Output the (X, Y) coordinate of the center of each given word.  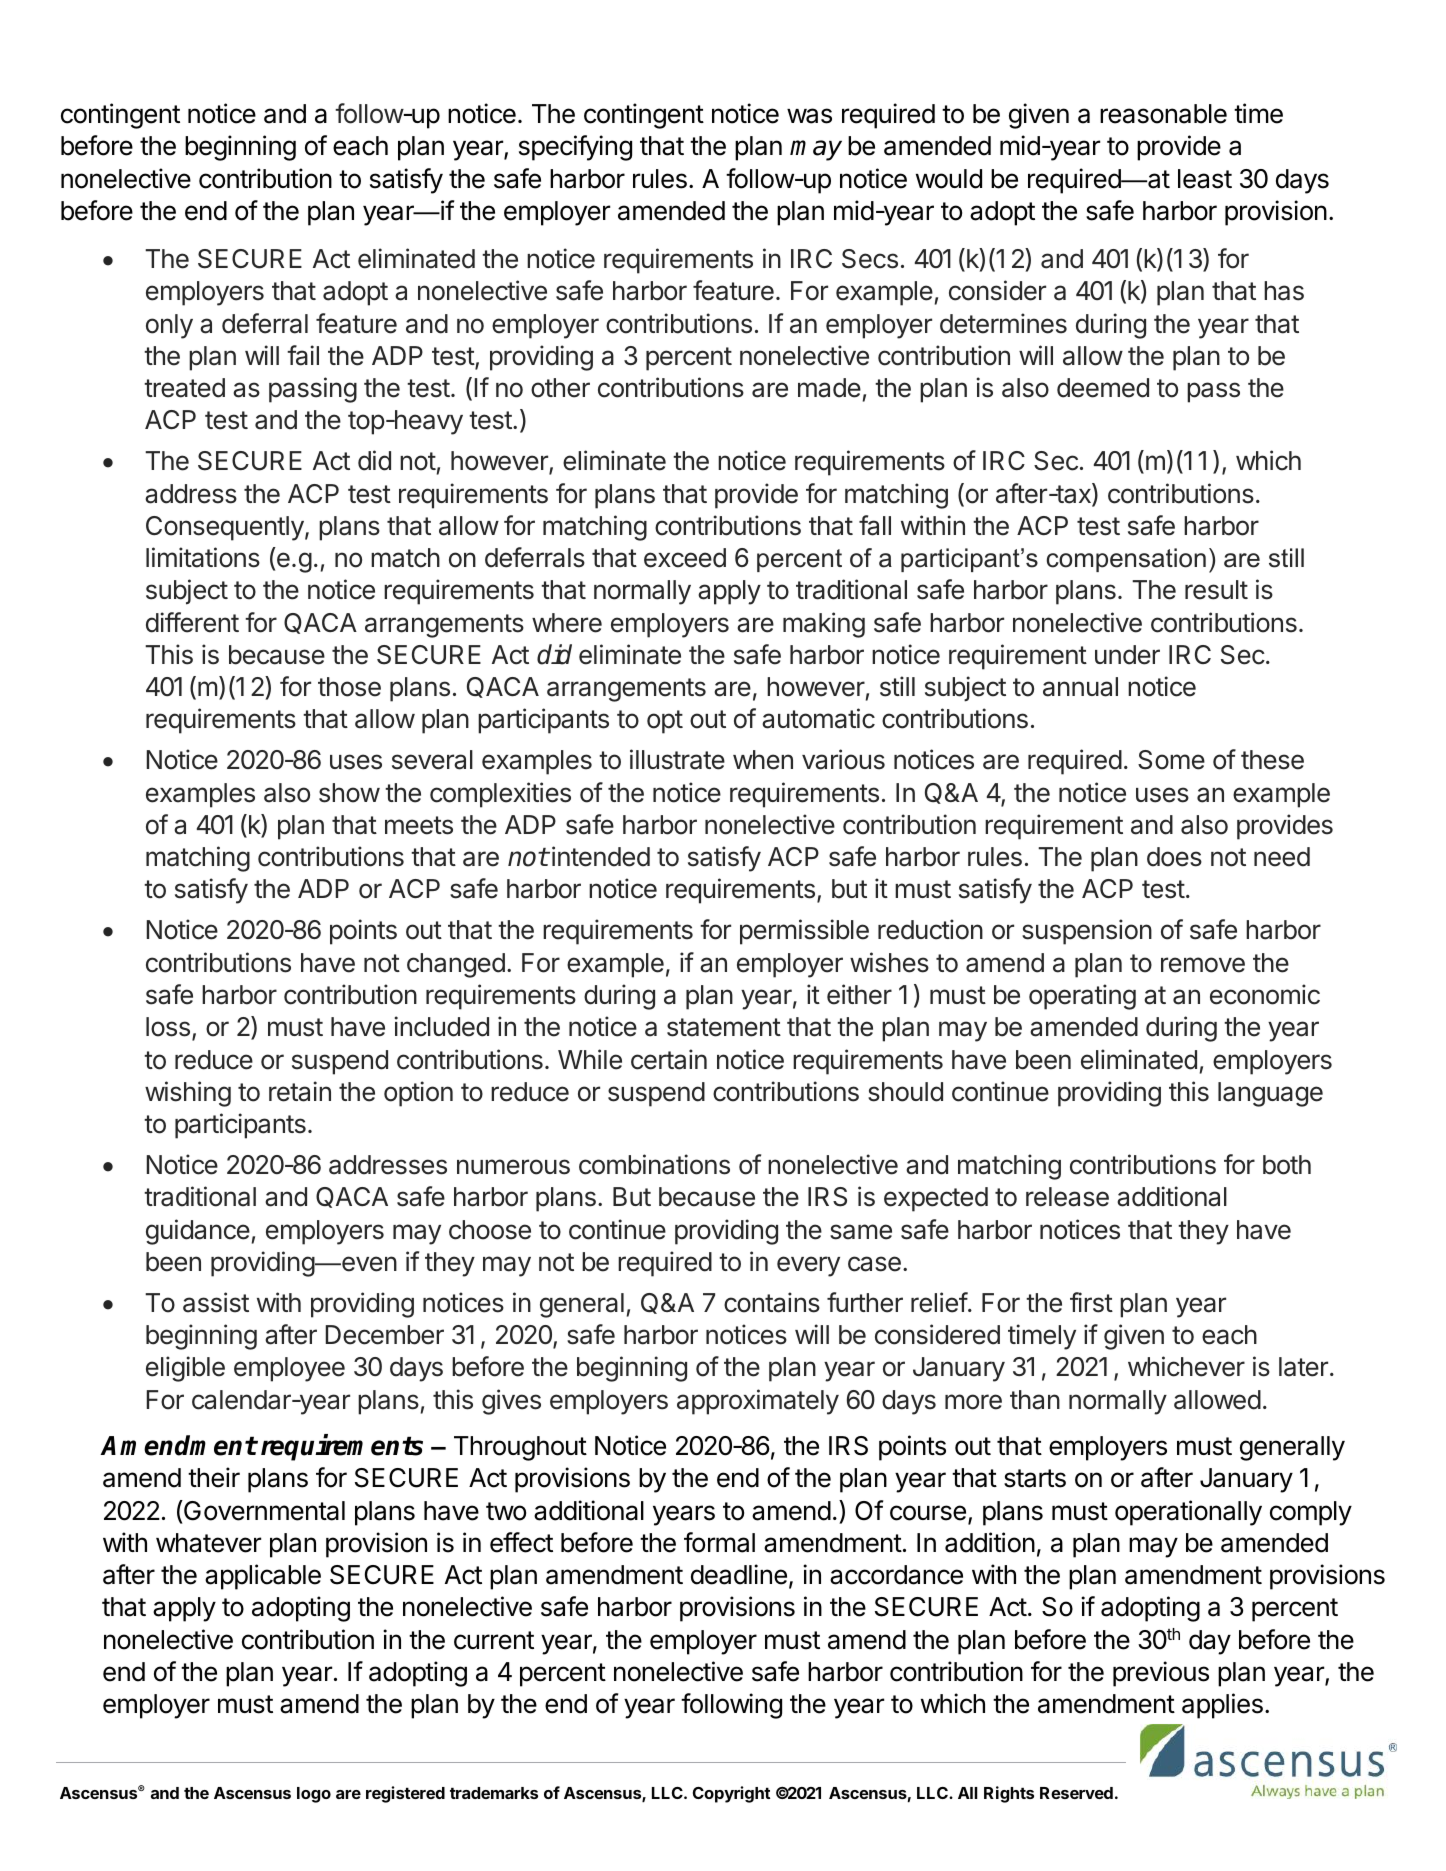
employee (289, 1369)
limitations (203, 557)
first (1091, 1302)
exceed (685, 558)
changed (456, 965)
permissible (804, 932)
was (809, 116)
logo (314, 1795)
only (169, 326)
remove (1203, 965)
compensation (1126, 560)
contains (772, 1302)
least (1205, 179)
